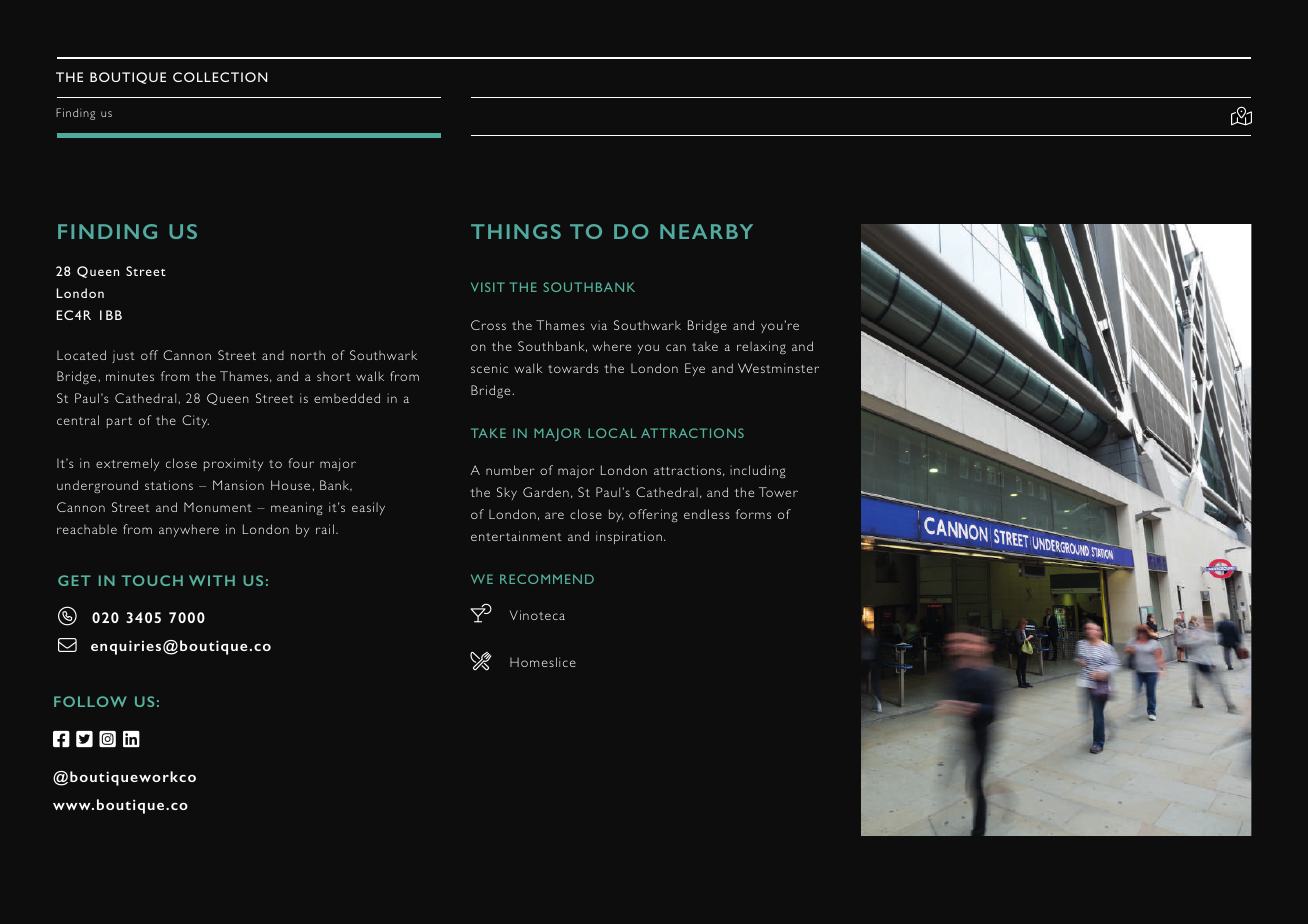  Describe the element at coordinates (516, 231) in the page. I see `THINGS` at that location.
